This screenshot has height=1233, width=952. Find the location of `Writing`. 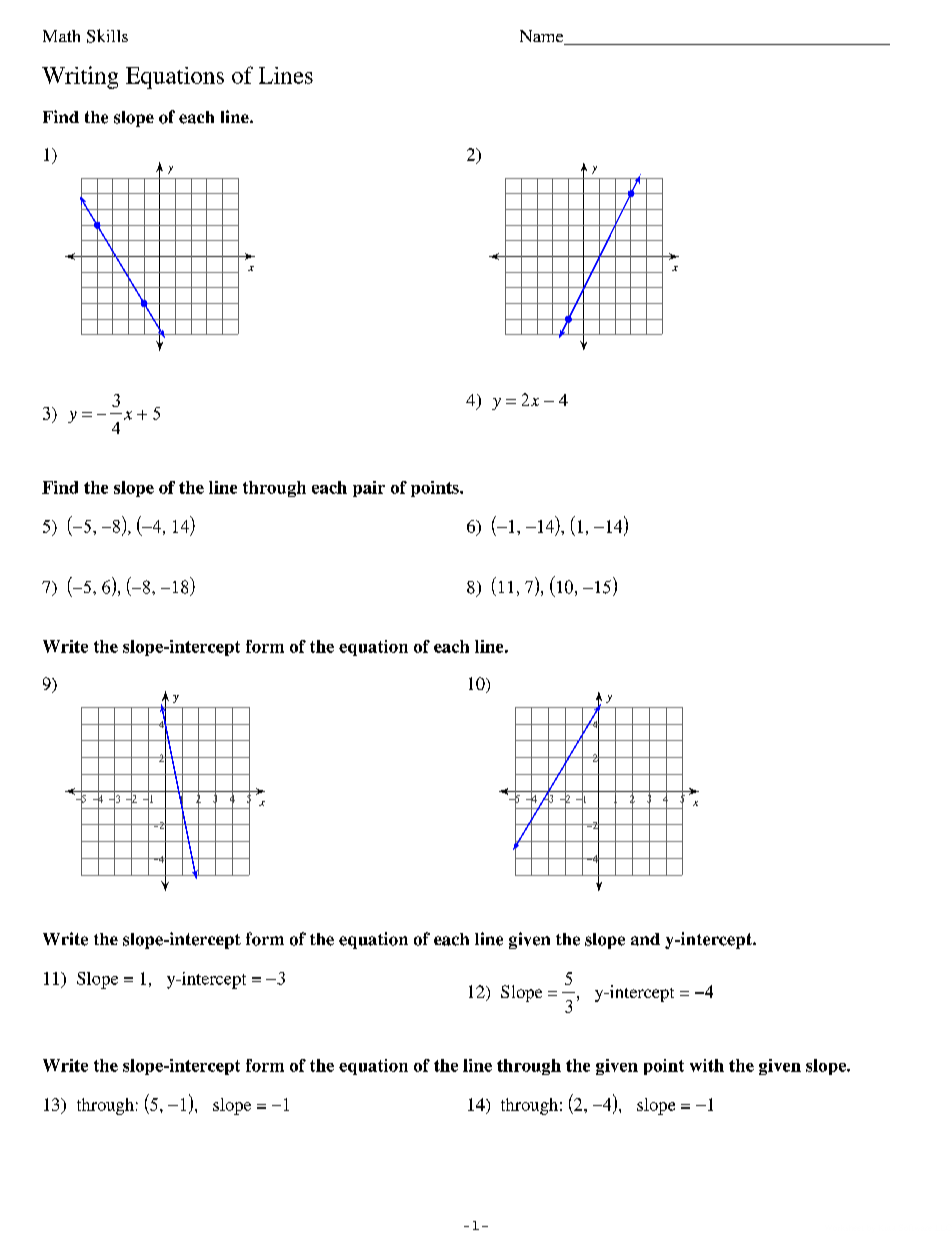

Writing is located at coordinates (80, 77).
